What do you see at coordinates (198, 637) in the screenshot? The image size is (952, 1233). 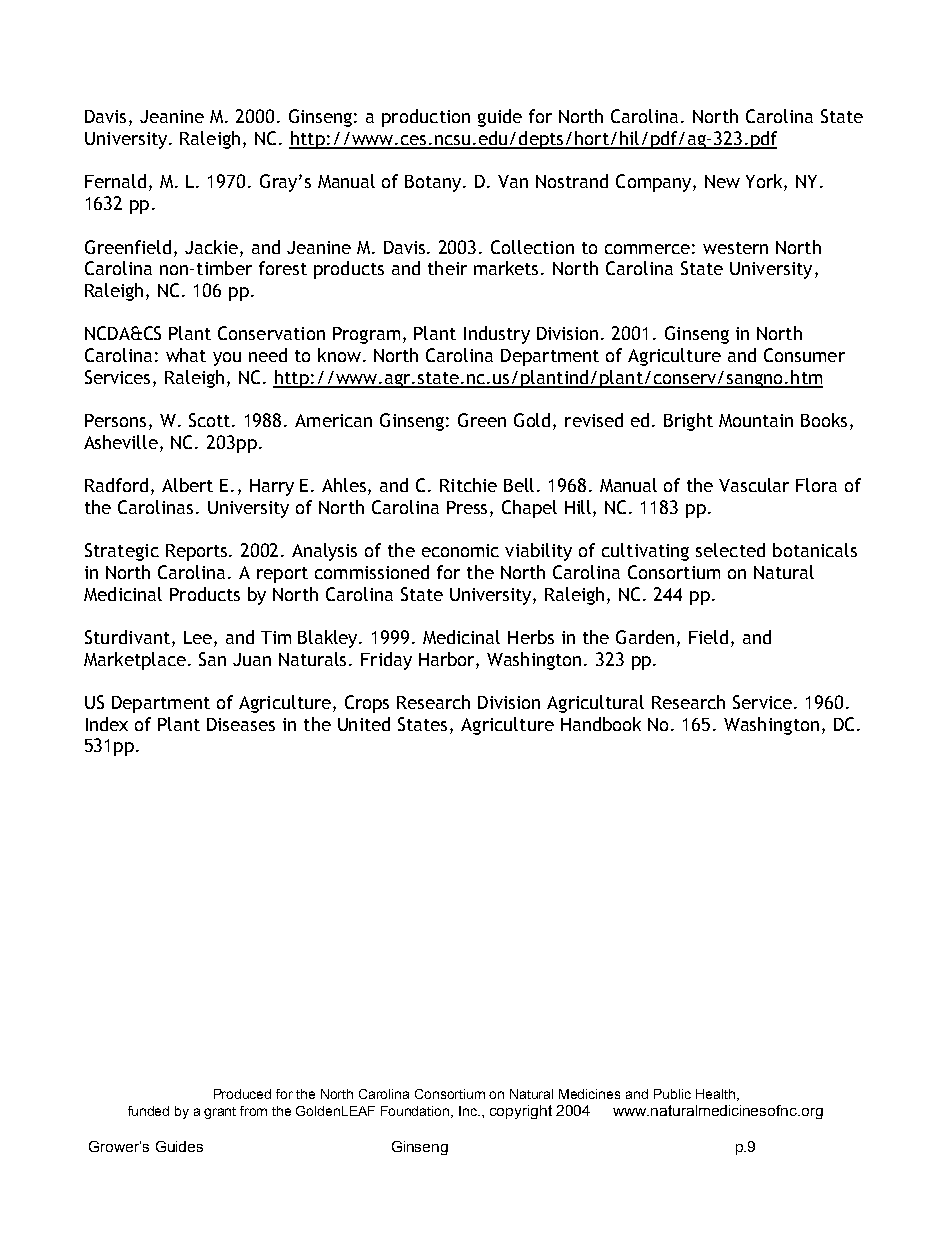 I see `Lee` at bounding box center [198, 637].
